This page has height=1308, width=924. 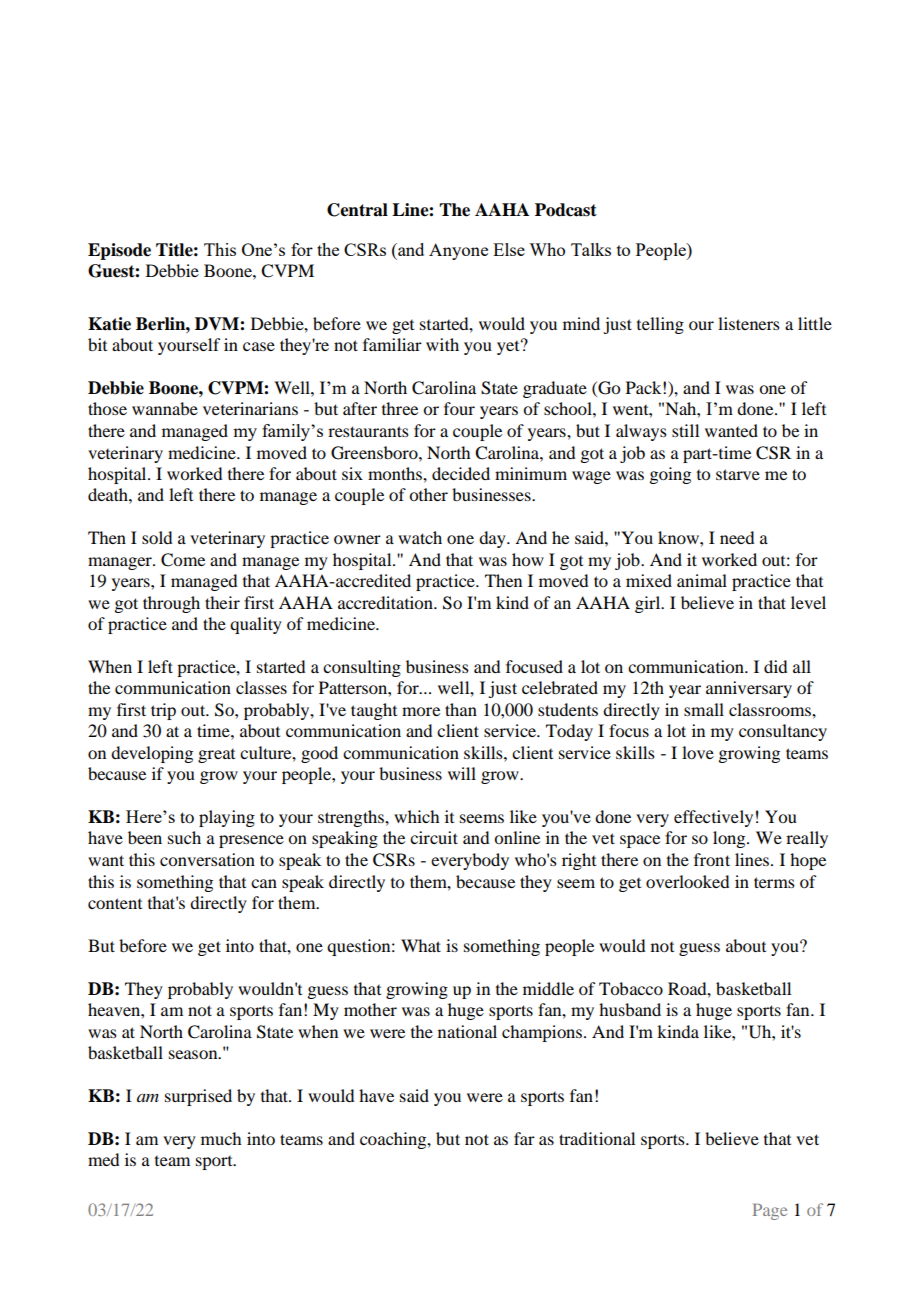 I want to click on need, so click(x=737, y=537).
